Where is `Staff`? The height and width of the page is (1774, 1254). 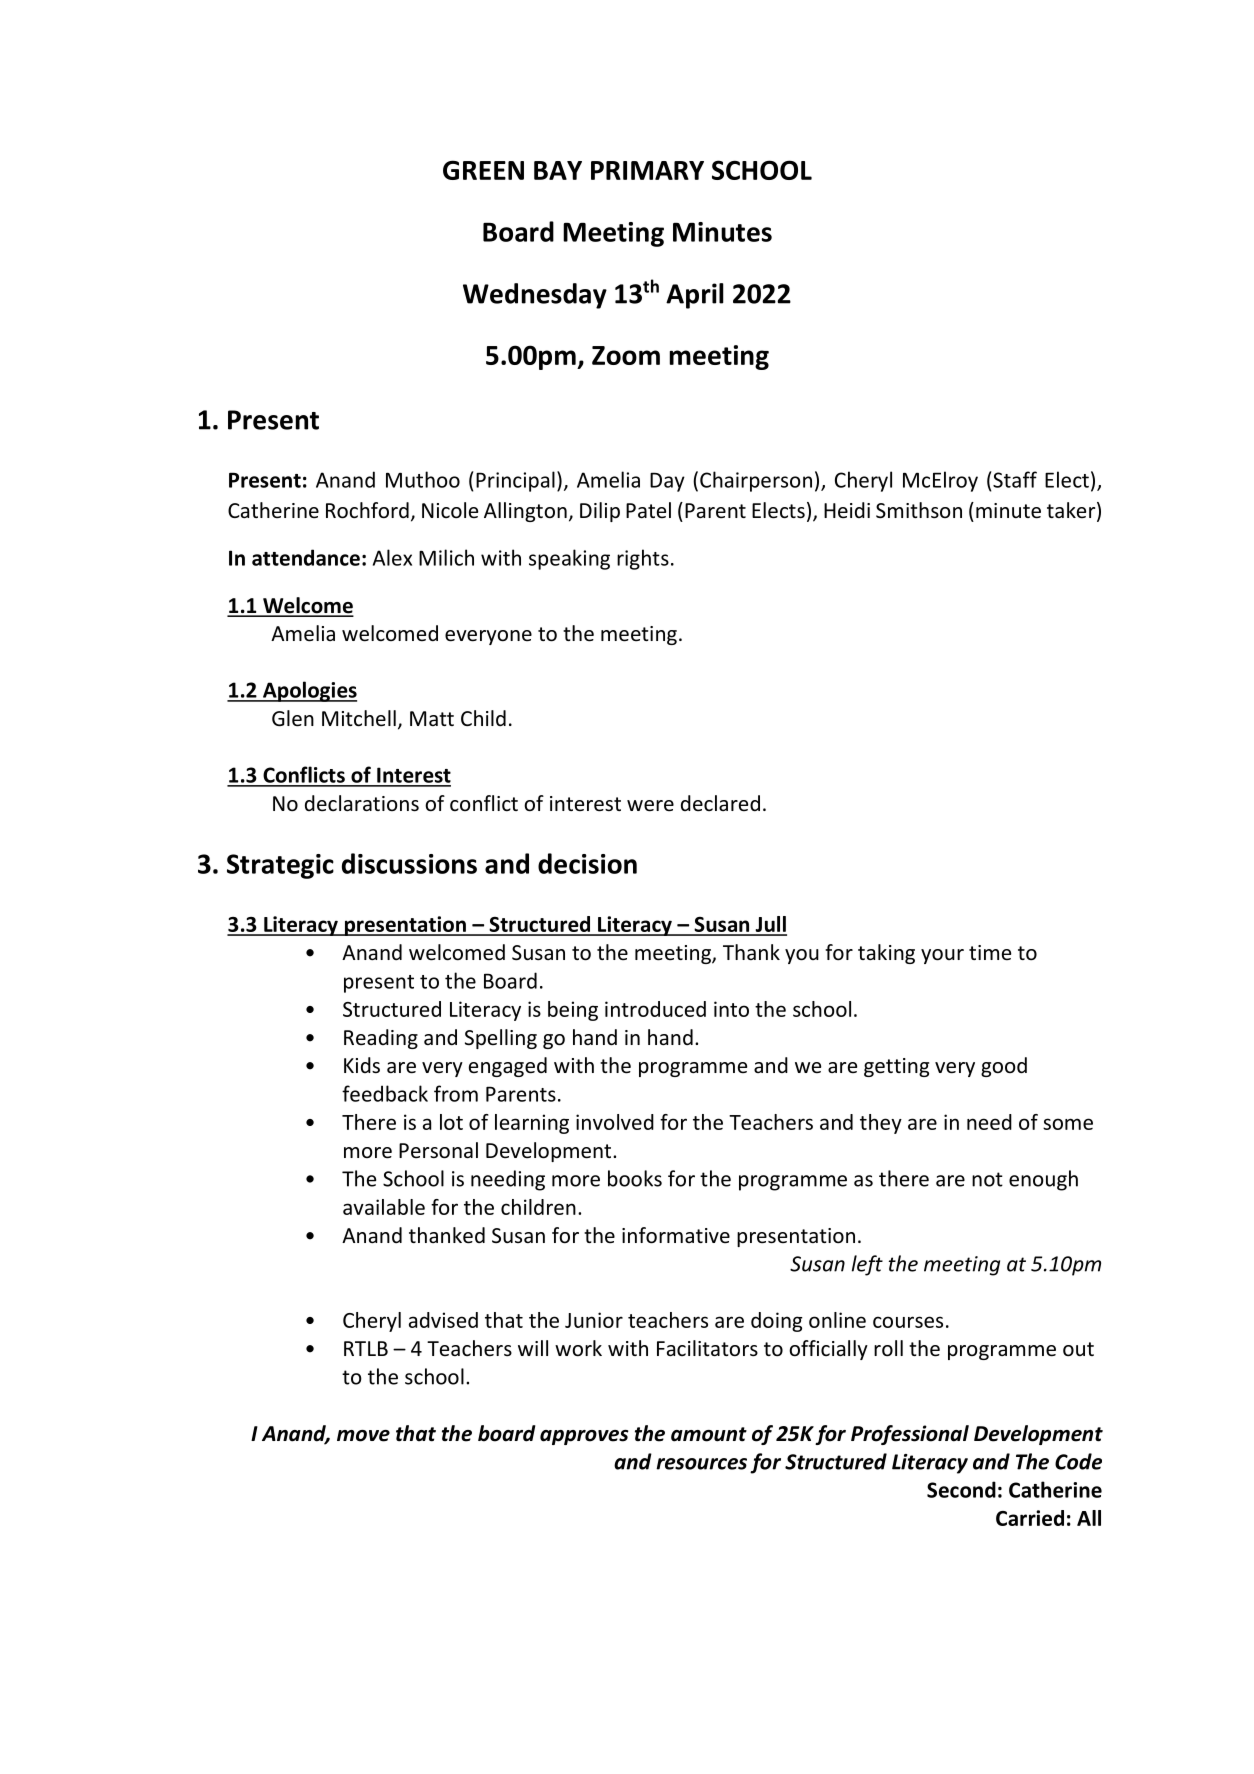
Staff is located at coordinates (1014, 479).
